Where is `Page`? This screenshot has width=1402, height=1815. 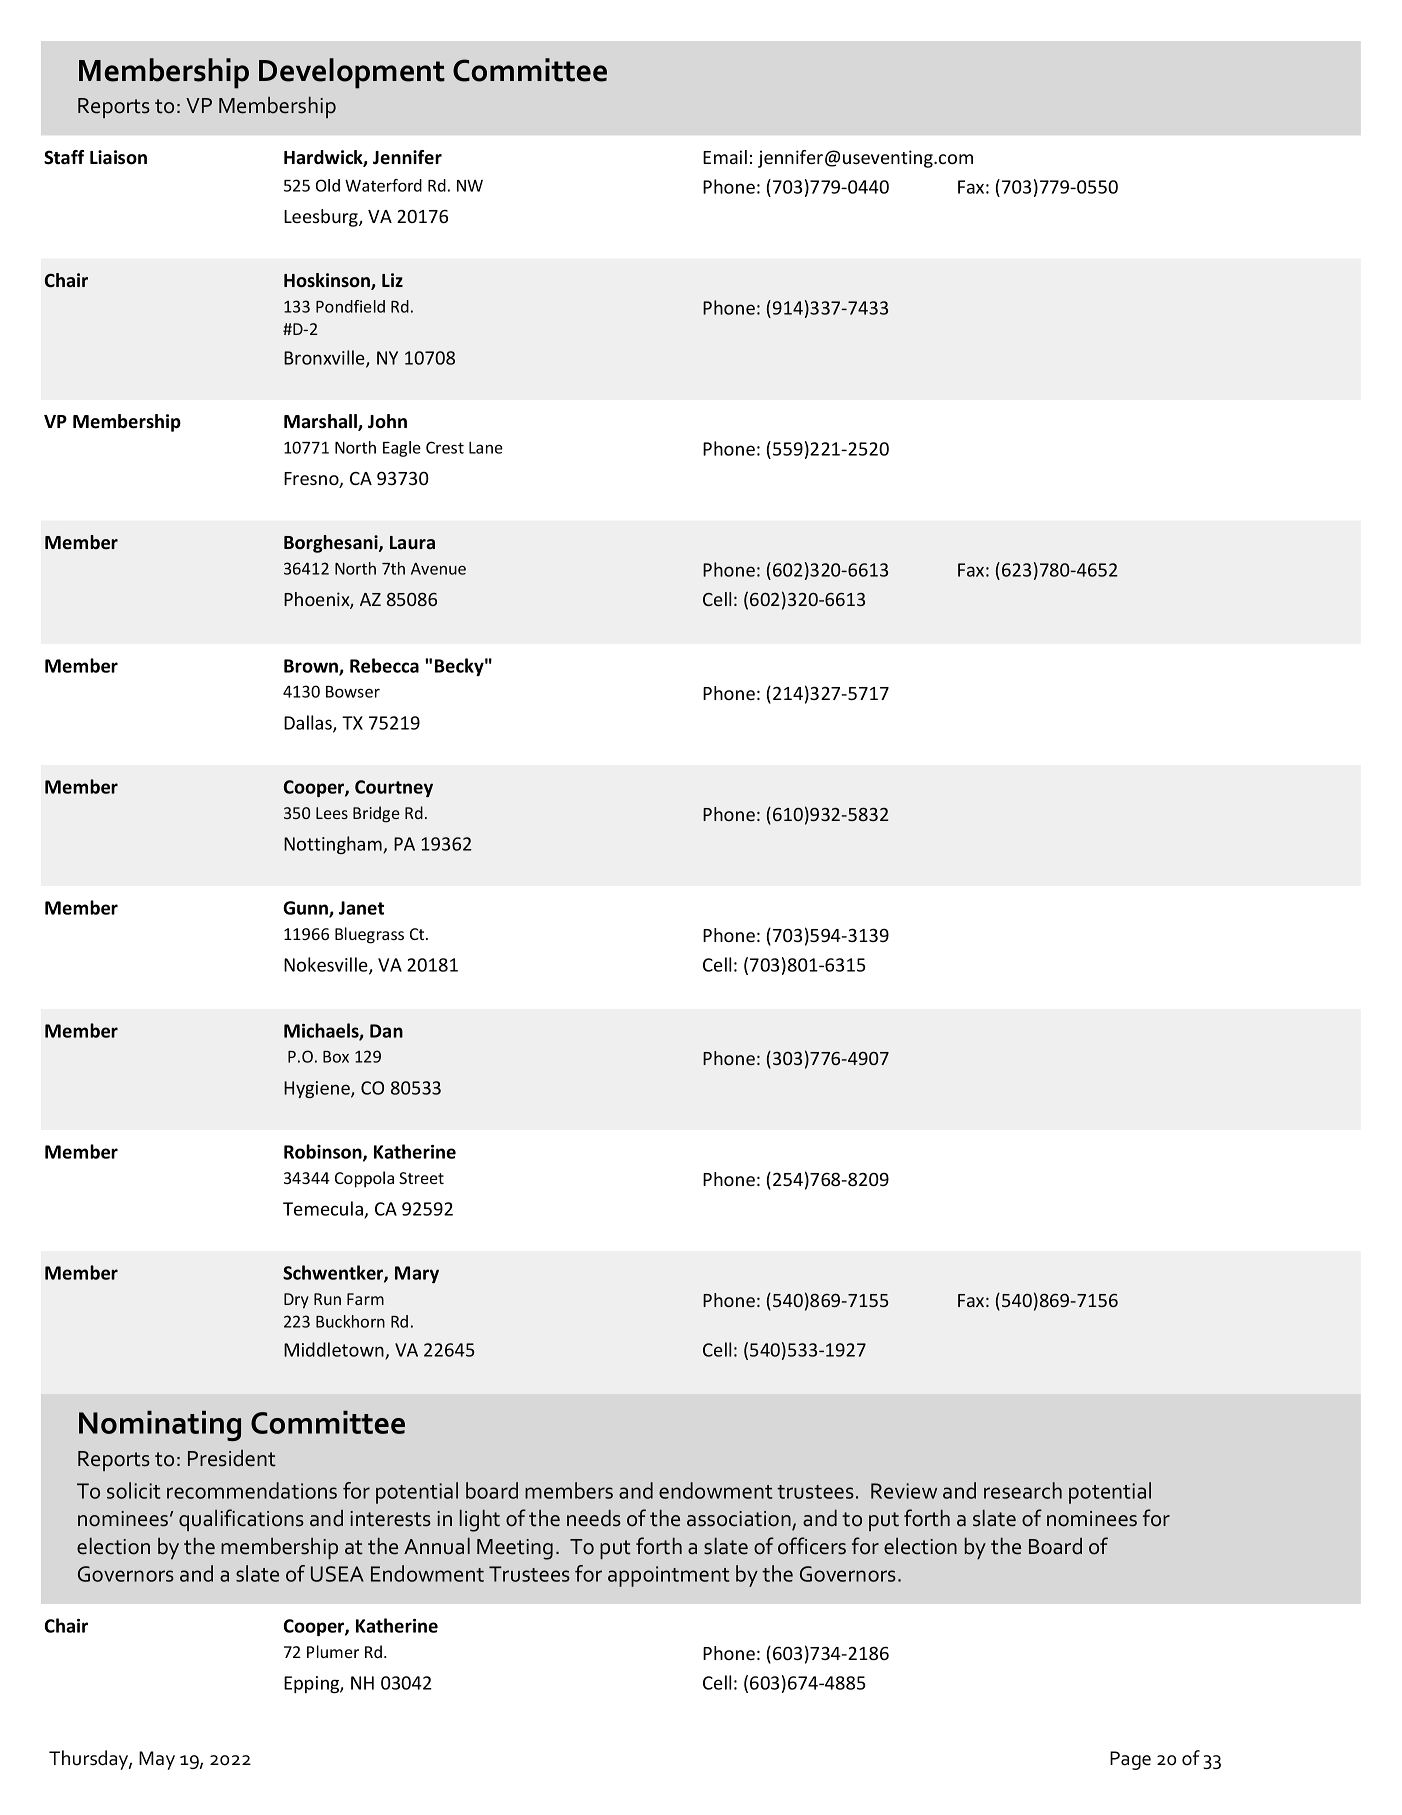 Page is located at coordinates (1130, 1760).
